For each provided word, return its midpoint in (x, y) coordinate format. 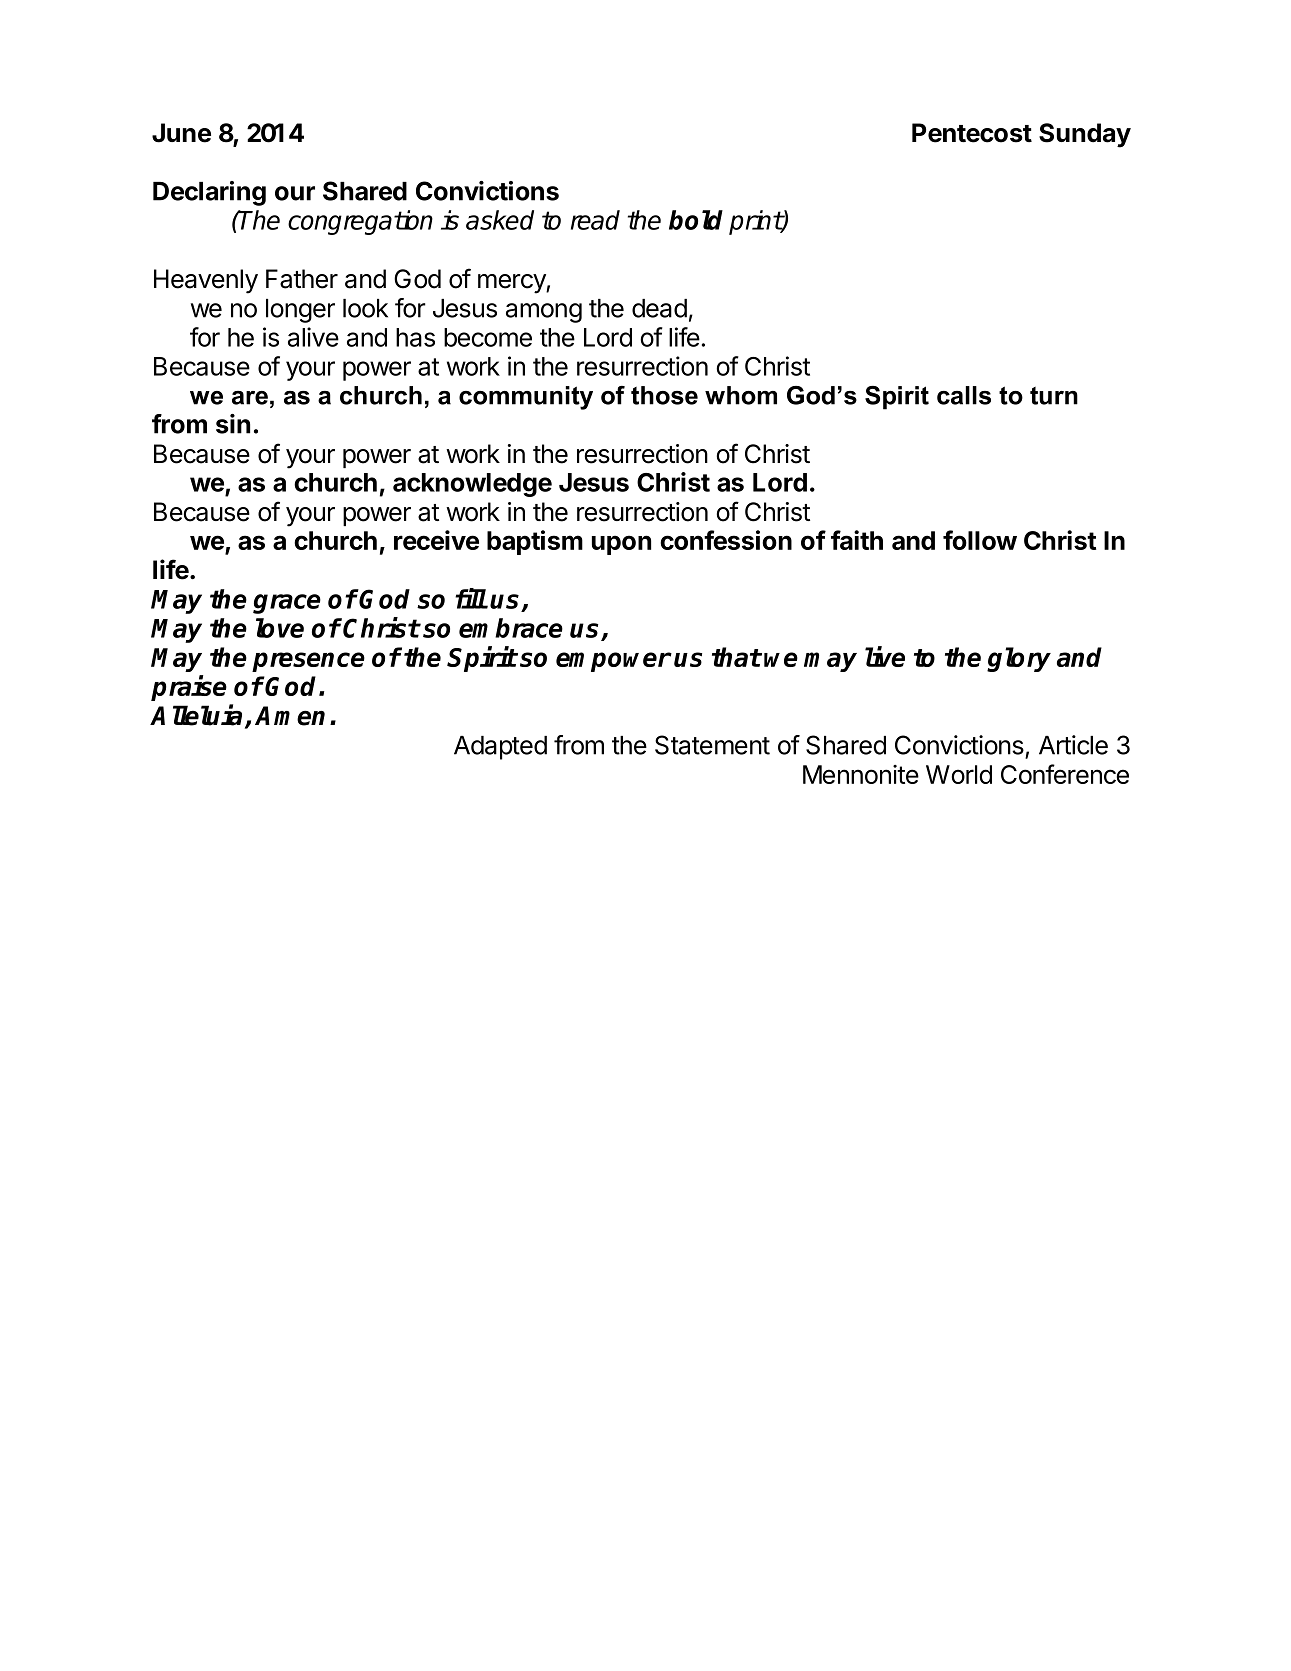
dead (659, 308)
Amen (290, 716)
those (664, 395)
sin (233, 424)
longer (300, 311)
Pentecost (972, 133)
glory (1019, 659)
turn (1054, 396)
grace (287, 604)
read (595, 220)
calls (964, 395)
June (181, 133)
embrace (511, 628)
